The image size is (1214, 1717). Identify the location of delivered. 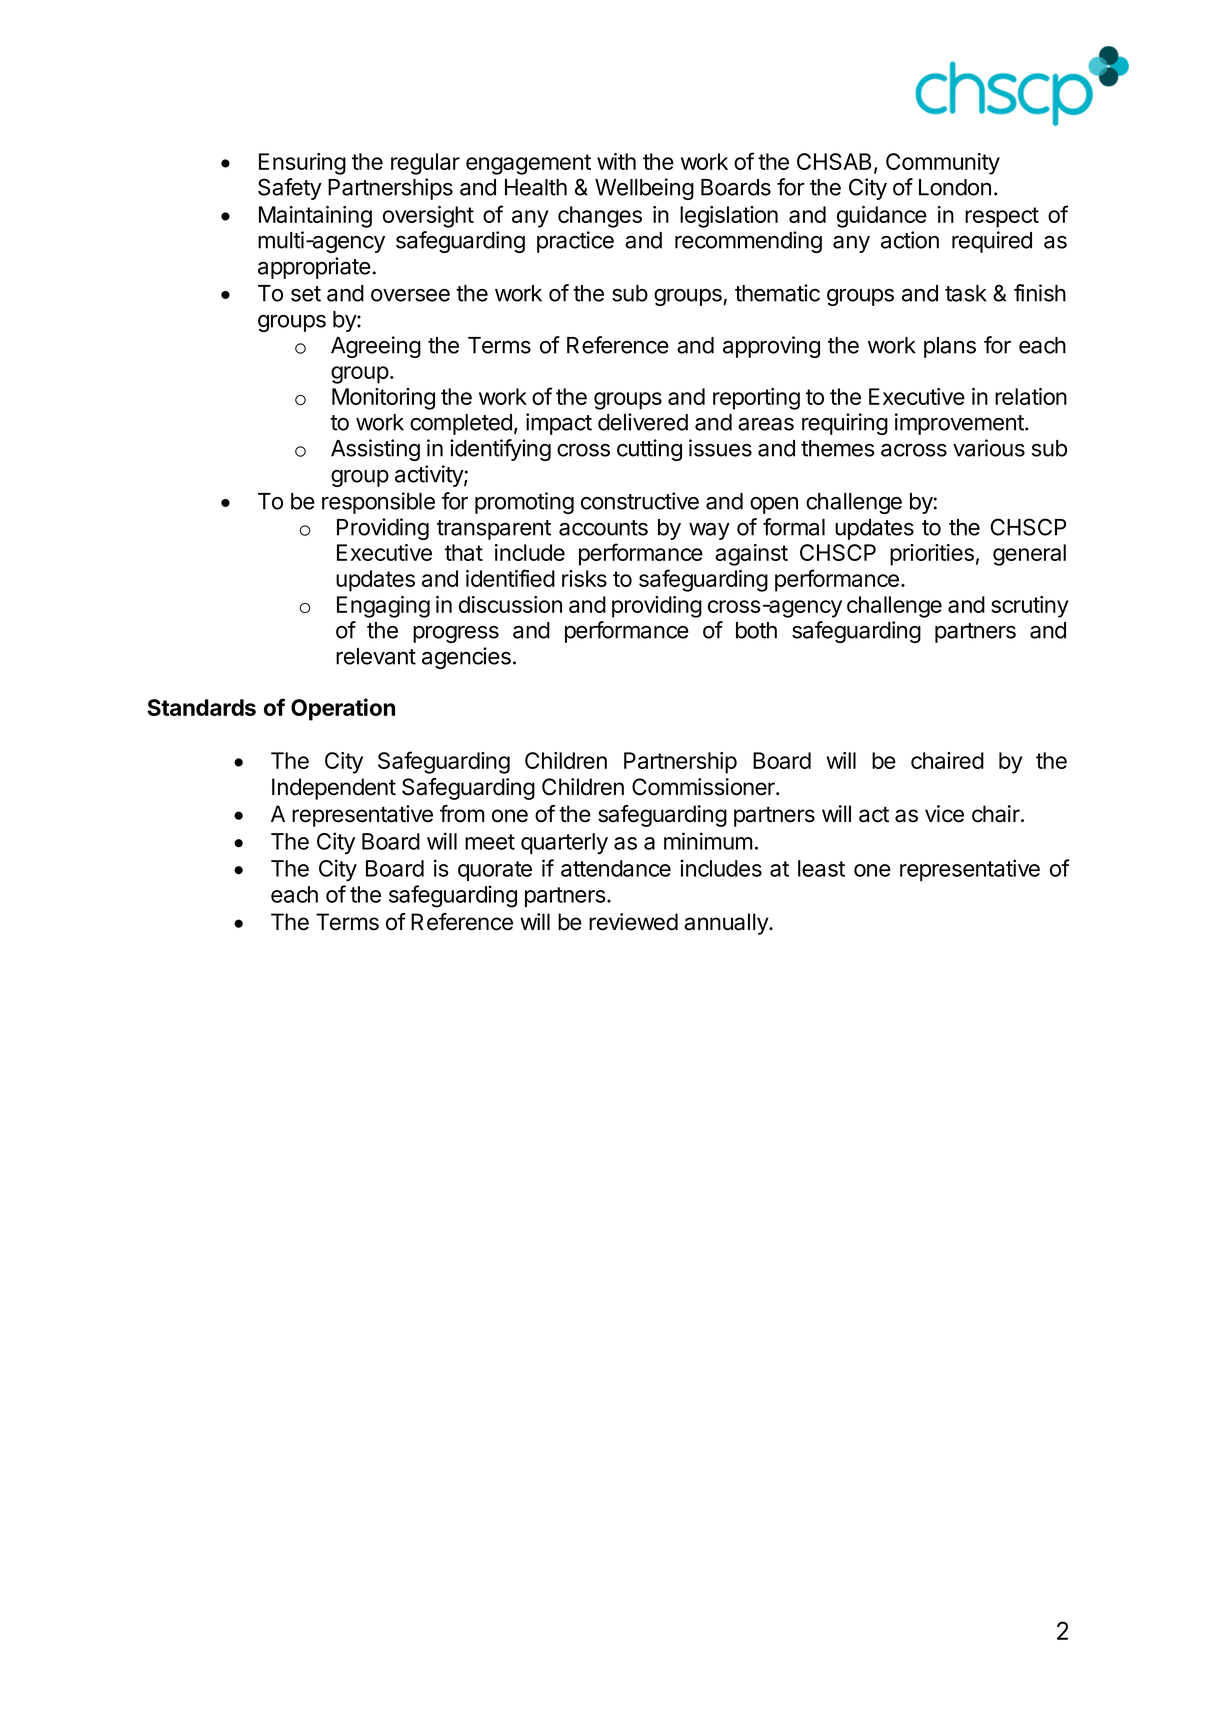
(643, 422).
